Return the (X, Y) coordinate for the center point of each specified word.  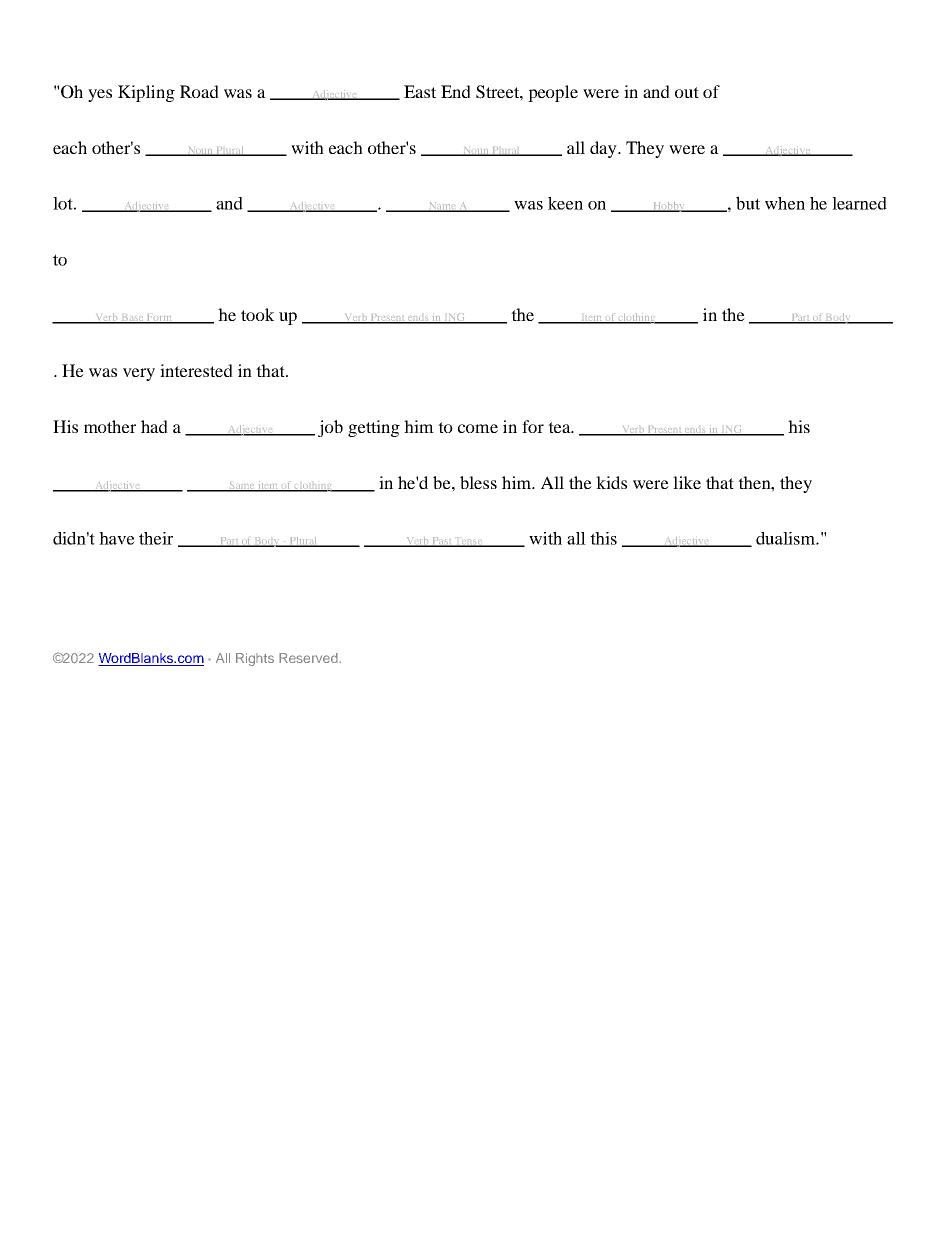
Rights (255, 659)
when (785, 203)
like (687, 482)
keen (565, 203)
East (420, 91)
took (258, 314)
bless (478, 482)
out (687, 92)
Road (199, 91)
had (154, 426)
